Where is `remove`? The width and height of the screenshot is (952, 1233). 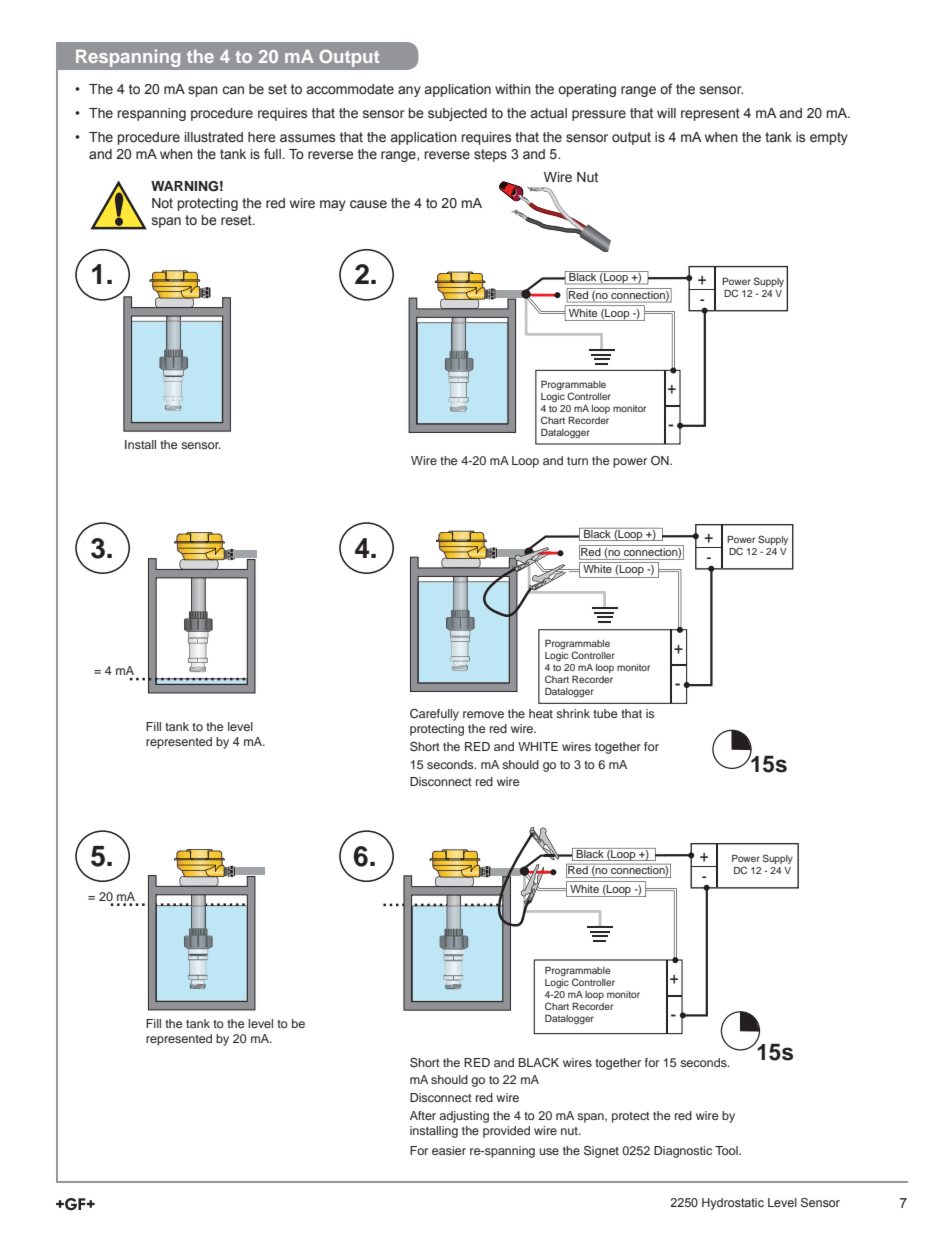
remove is located at coordinates (483, 714).
